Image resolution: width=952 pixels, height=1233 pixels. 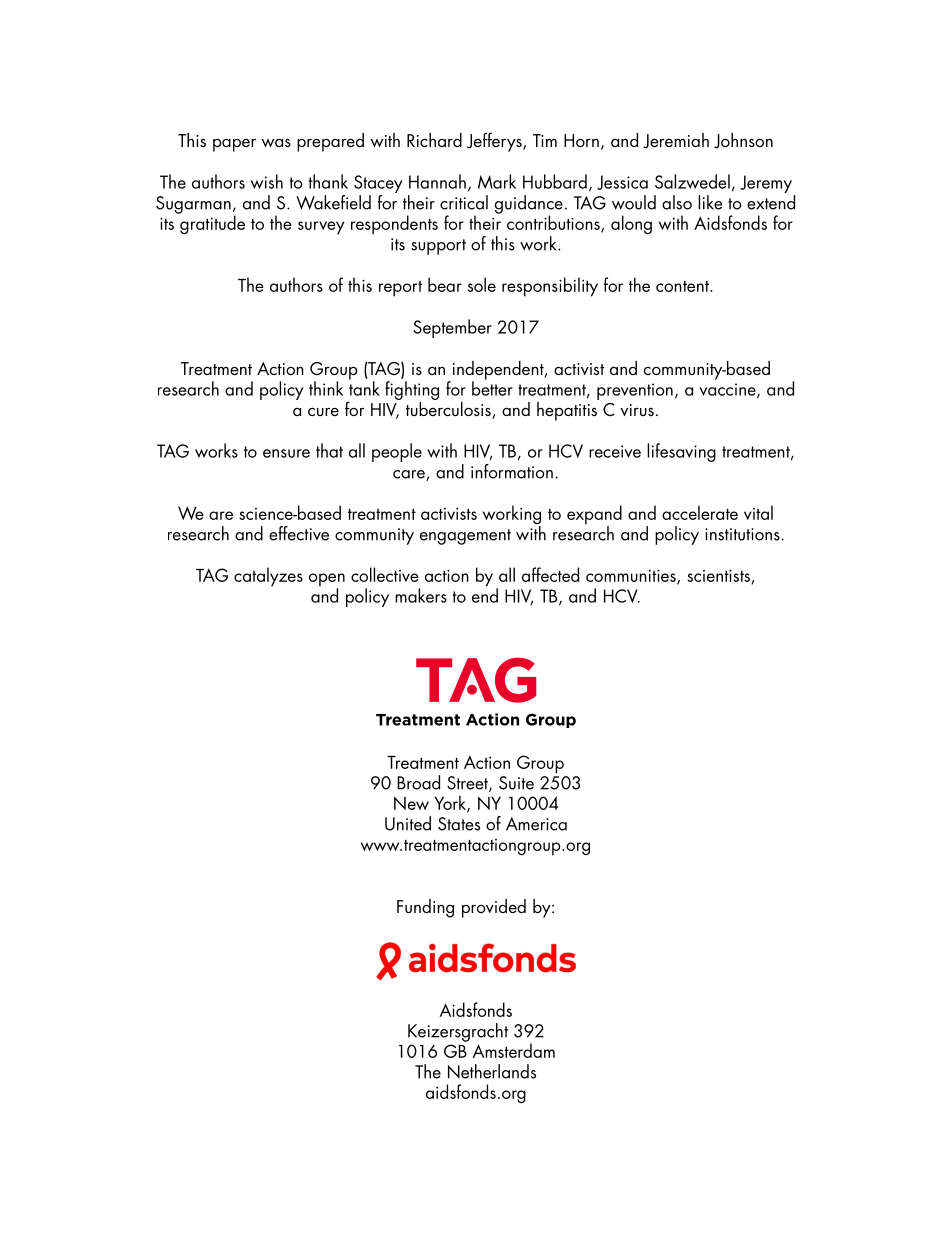 What do you see at coordinates (514, 1050) in the document?
I see `Amsterdam` at bounding box center [514, 1050].
